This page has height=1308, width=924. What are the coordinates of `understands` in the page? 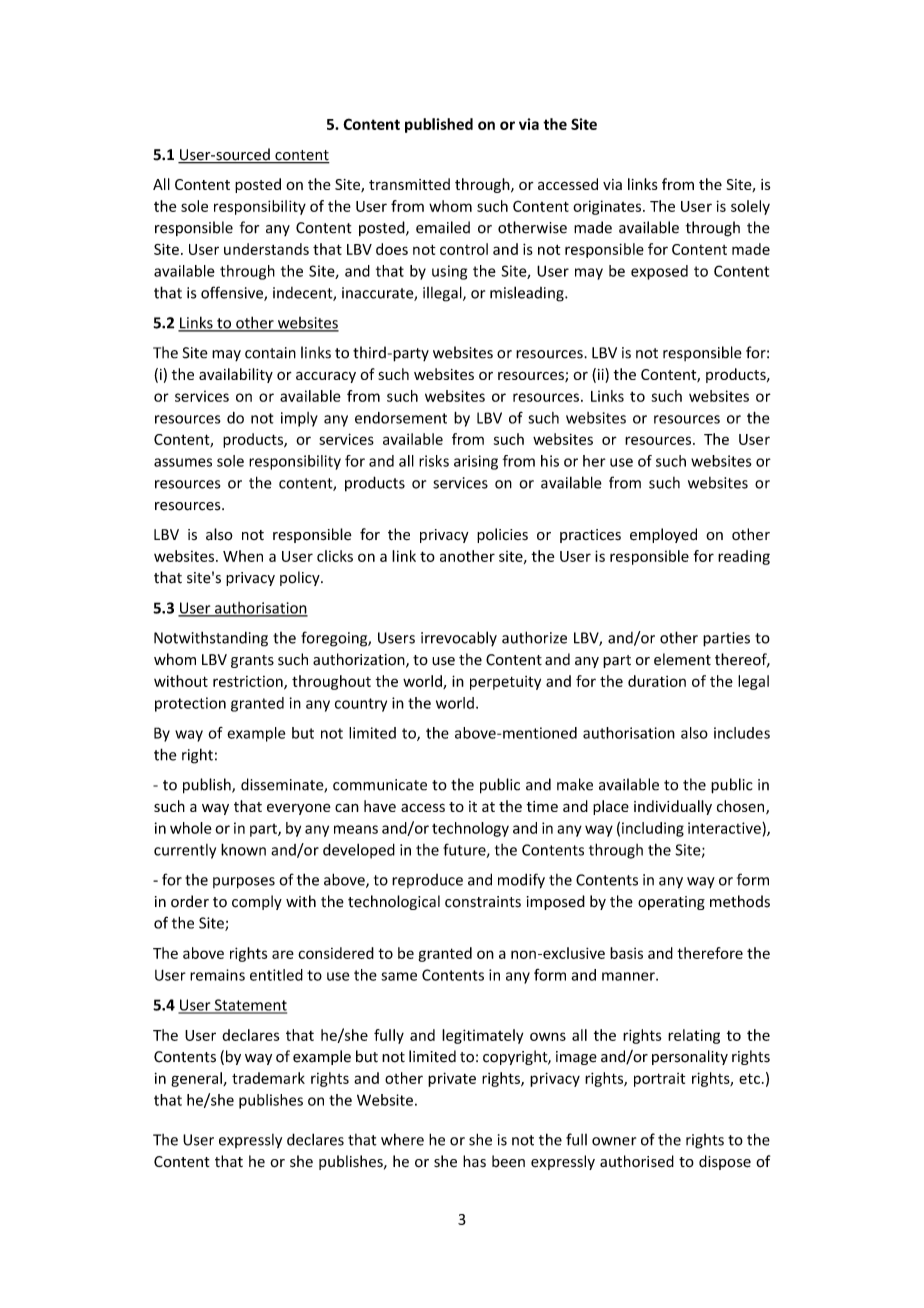 It's located at (266, 249).
